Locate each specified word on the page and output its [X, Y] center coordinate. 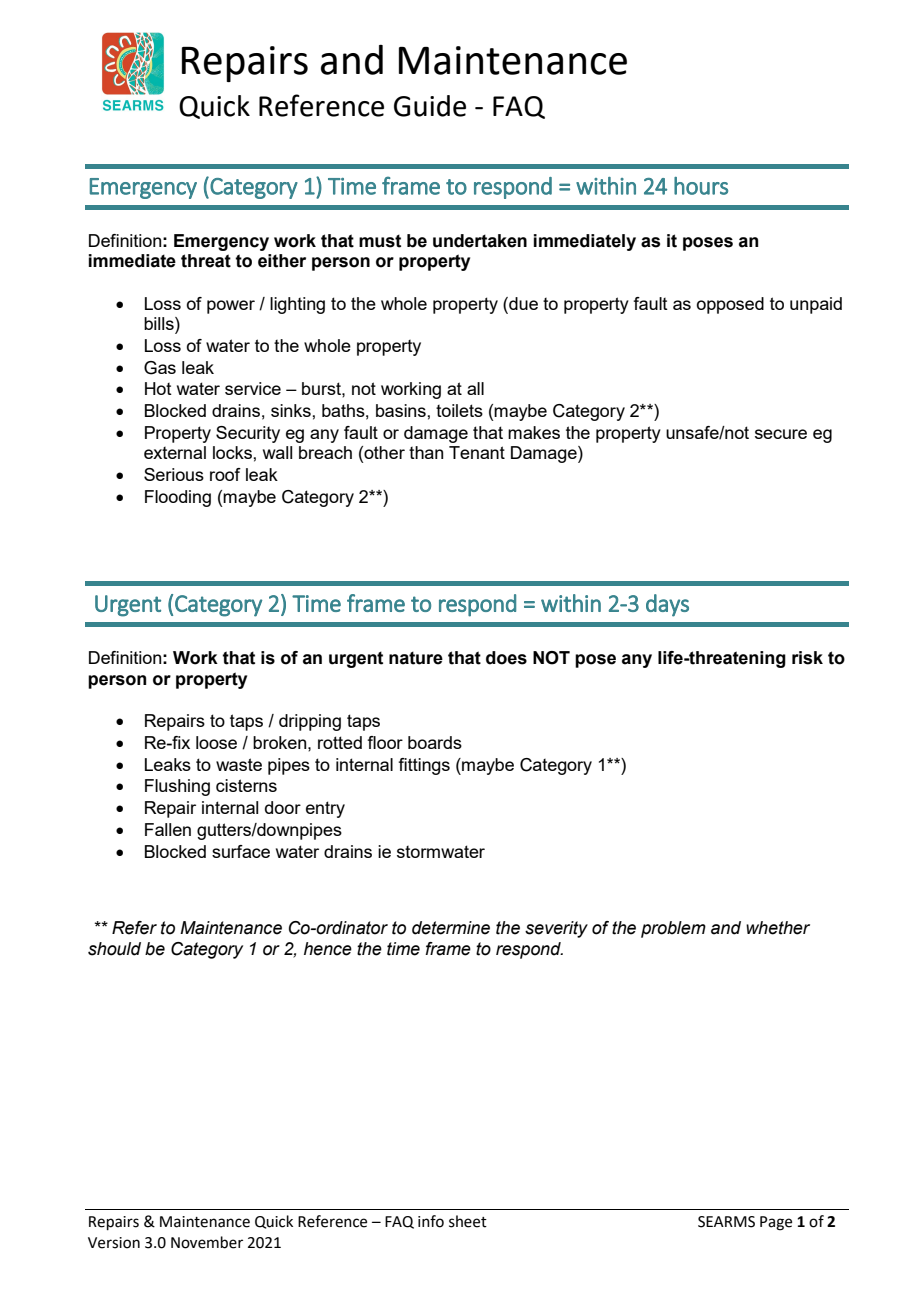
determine [451, 928]
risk [807, 658]
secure [781, 434]
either [282, 261]
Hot [158, 388]
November [207, 1242]
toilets [459, 410]
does [506, 658]
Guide [430, 106]
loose [216, 742]
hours [701, 186]
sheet [468, 1221]
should [114, 949]
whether [778, 928]
